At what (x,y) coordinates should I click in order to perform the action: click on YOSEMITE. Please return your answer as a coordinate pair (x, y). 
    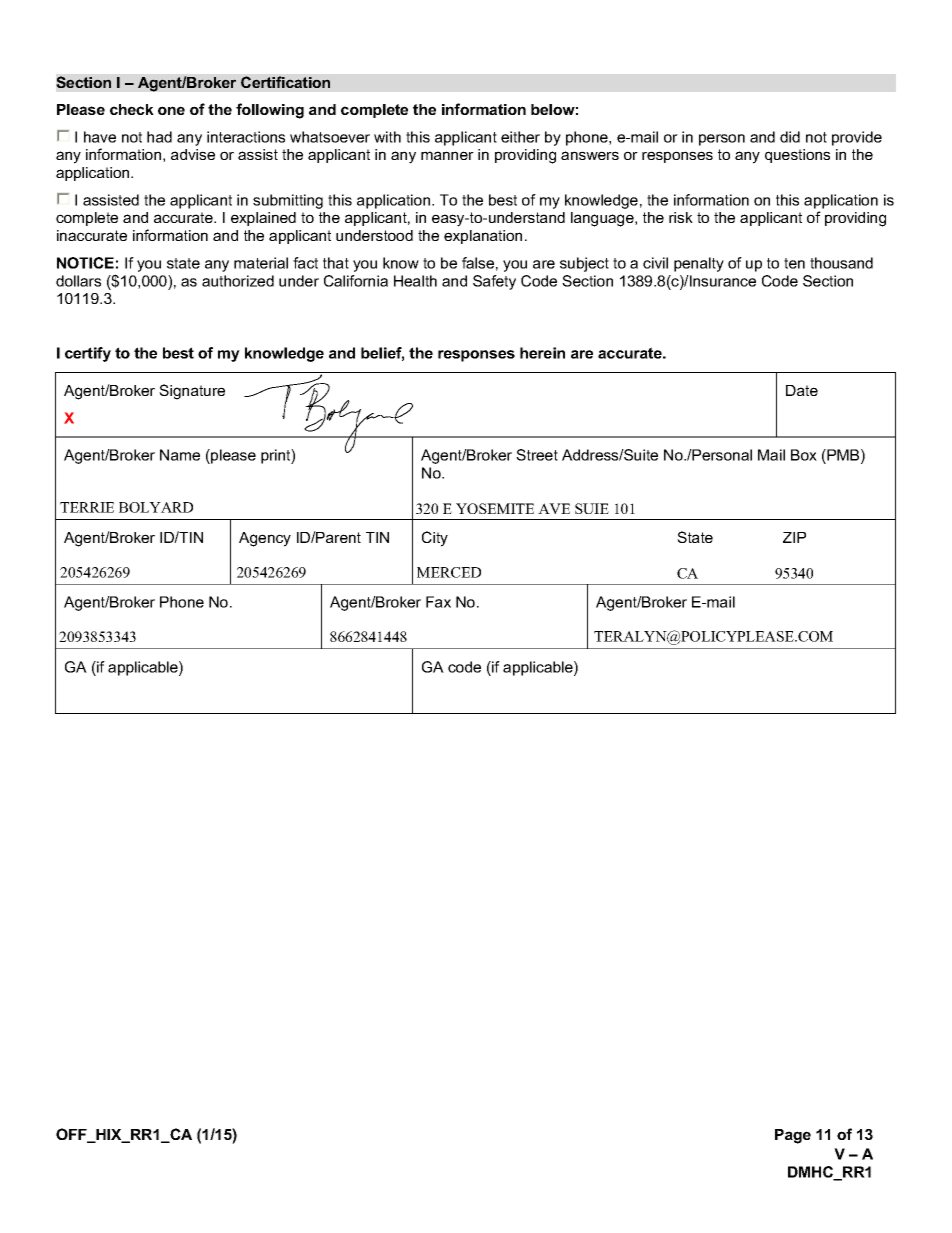
    Looking at the image, I should click on (495, 508).
